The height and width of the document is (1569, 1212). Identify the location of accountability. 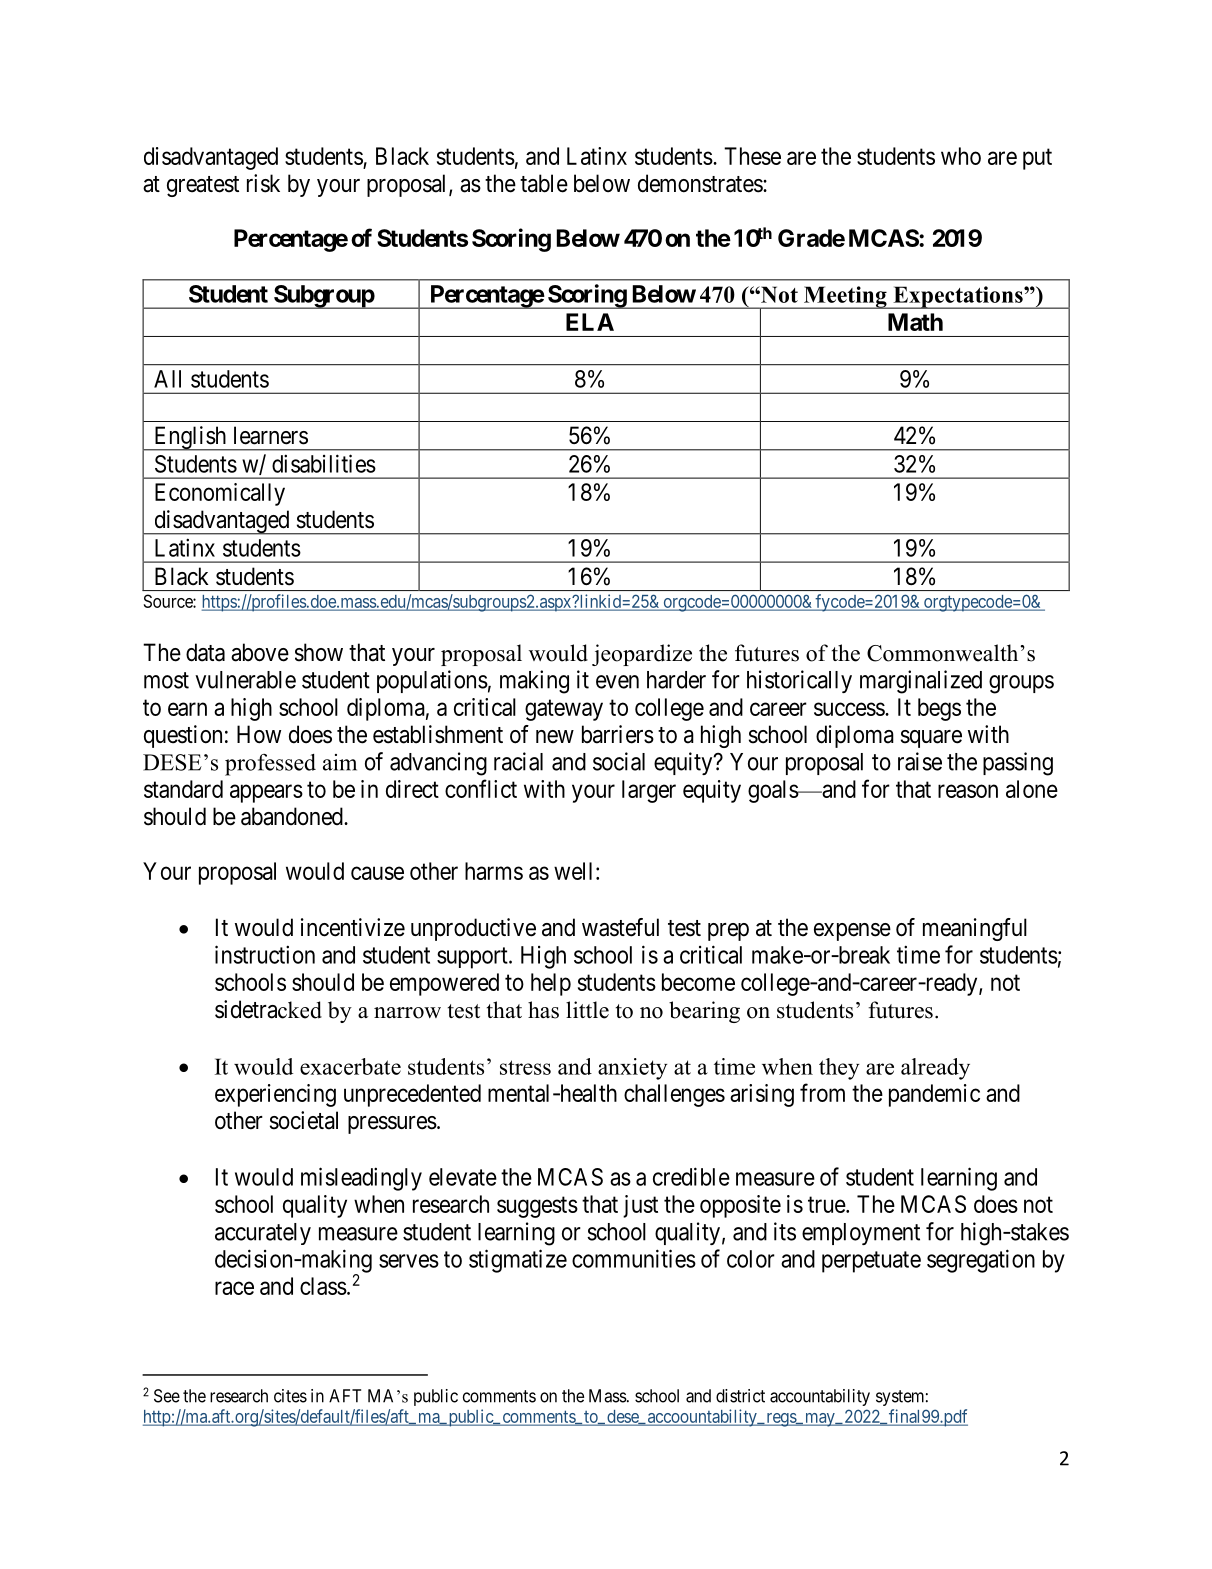
(820, 1397).
